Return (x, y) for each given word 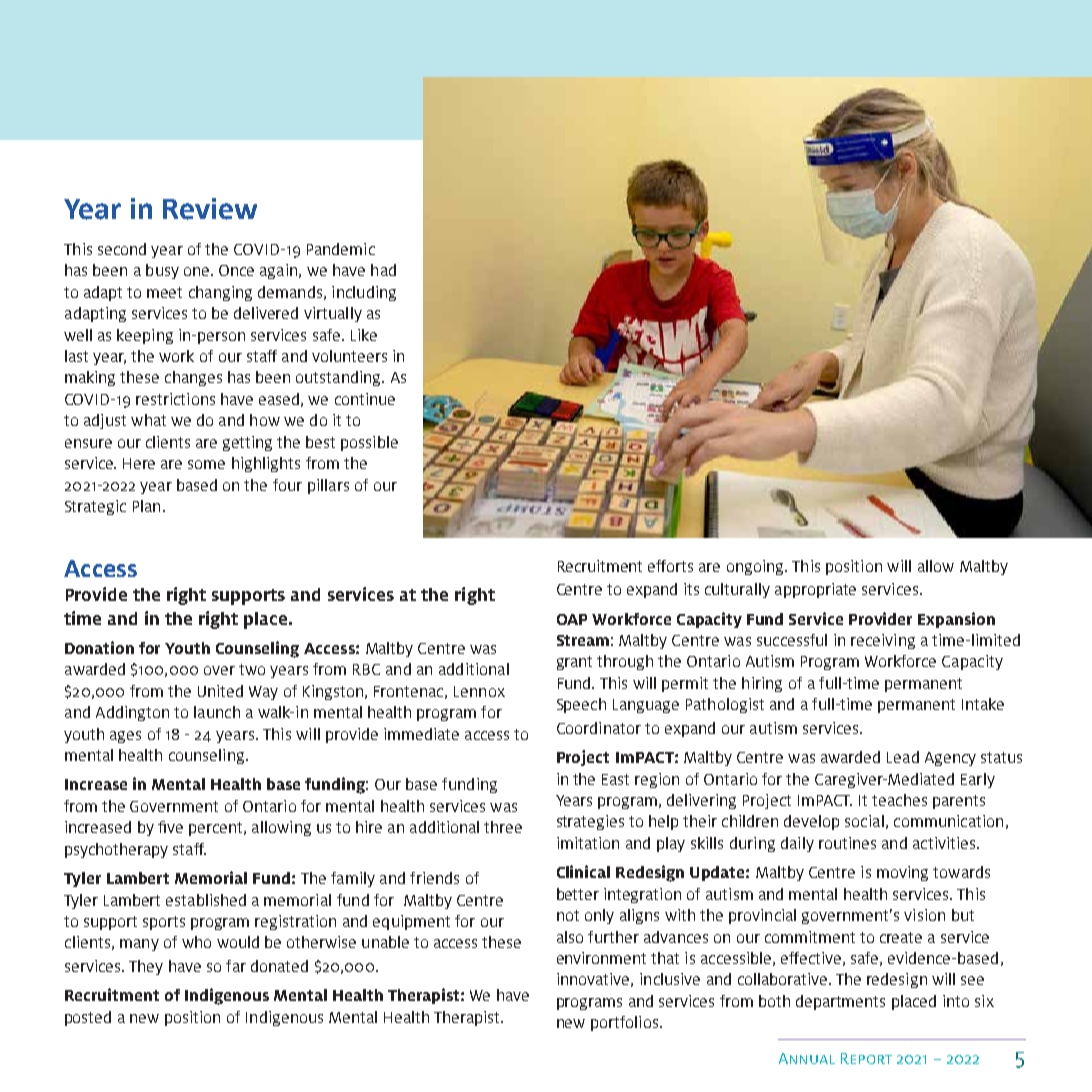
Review (210, 209)
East (615, 779)
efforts (670, 566)
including (364, 293)
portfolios (626, 1023)
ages (125, 737)
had (383, 270)
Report (866, 1058)
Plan (146, 506)
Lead (903, 757)
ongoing (756, 567)
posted (88, 1018)
